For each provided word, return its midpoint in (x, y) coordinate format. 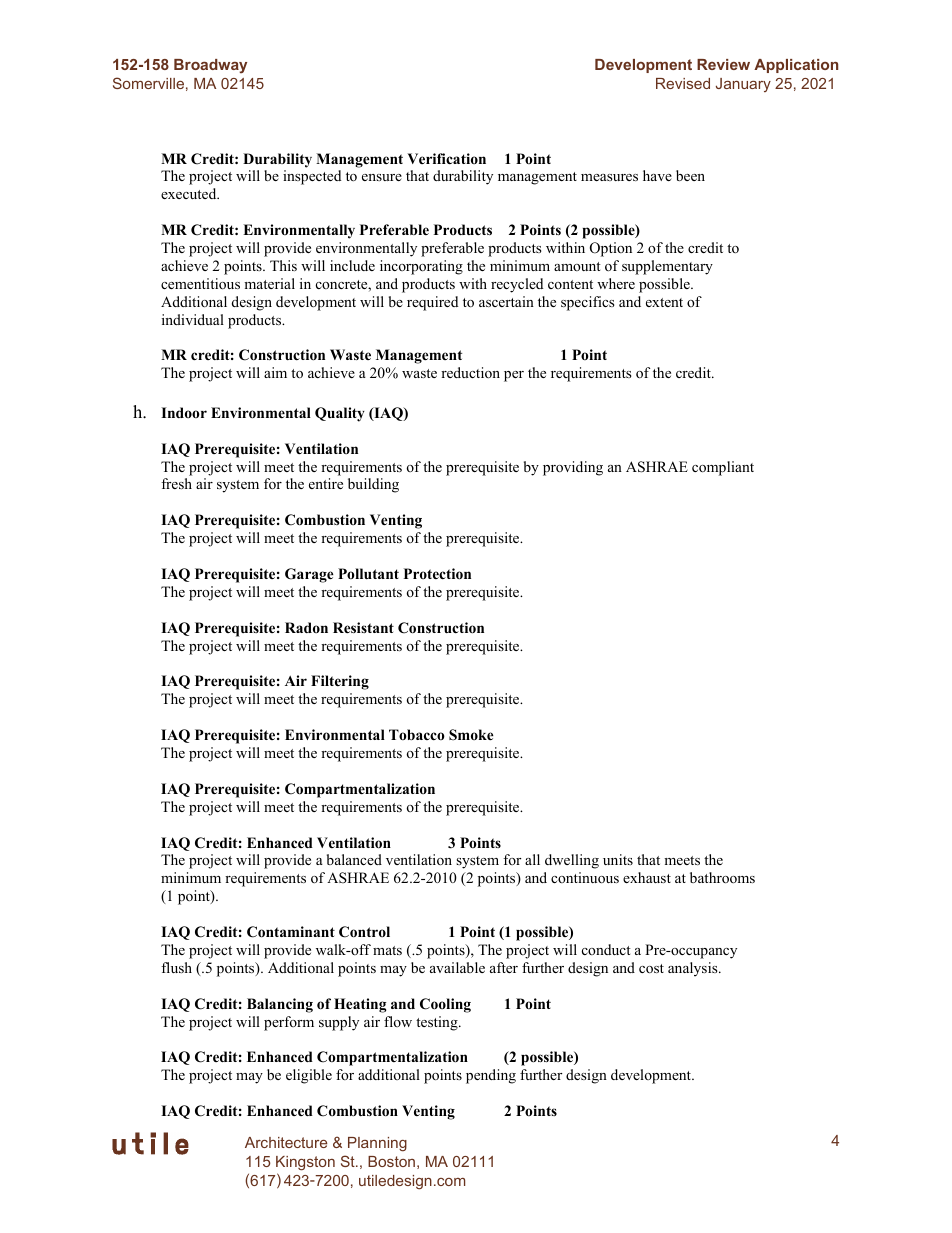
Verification (446, 158)
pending (491, 1076)
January (743, 85)
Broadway (210, 66)
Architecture (286, 1142)
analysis (694, 969)
